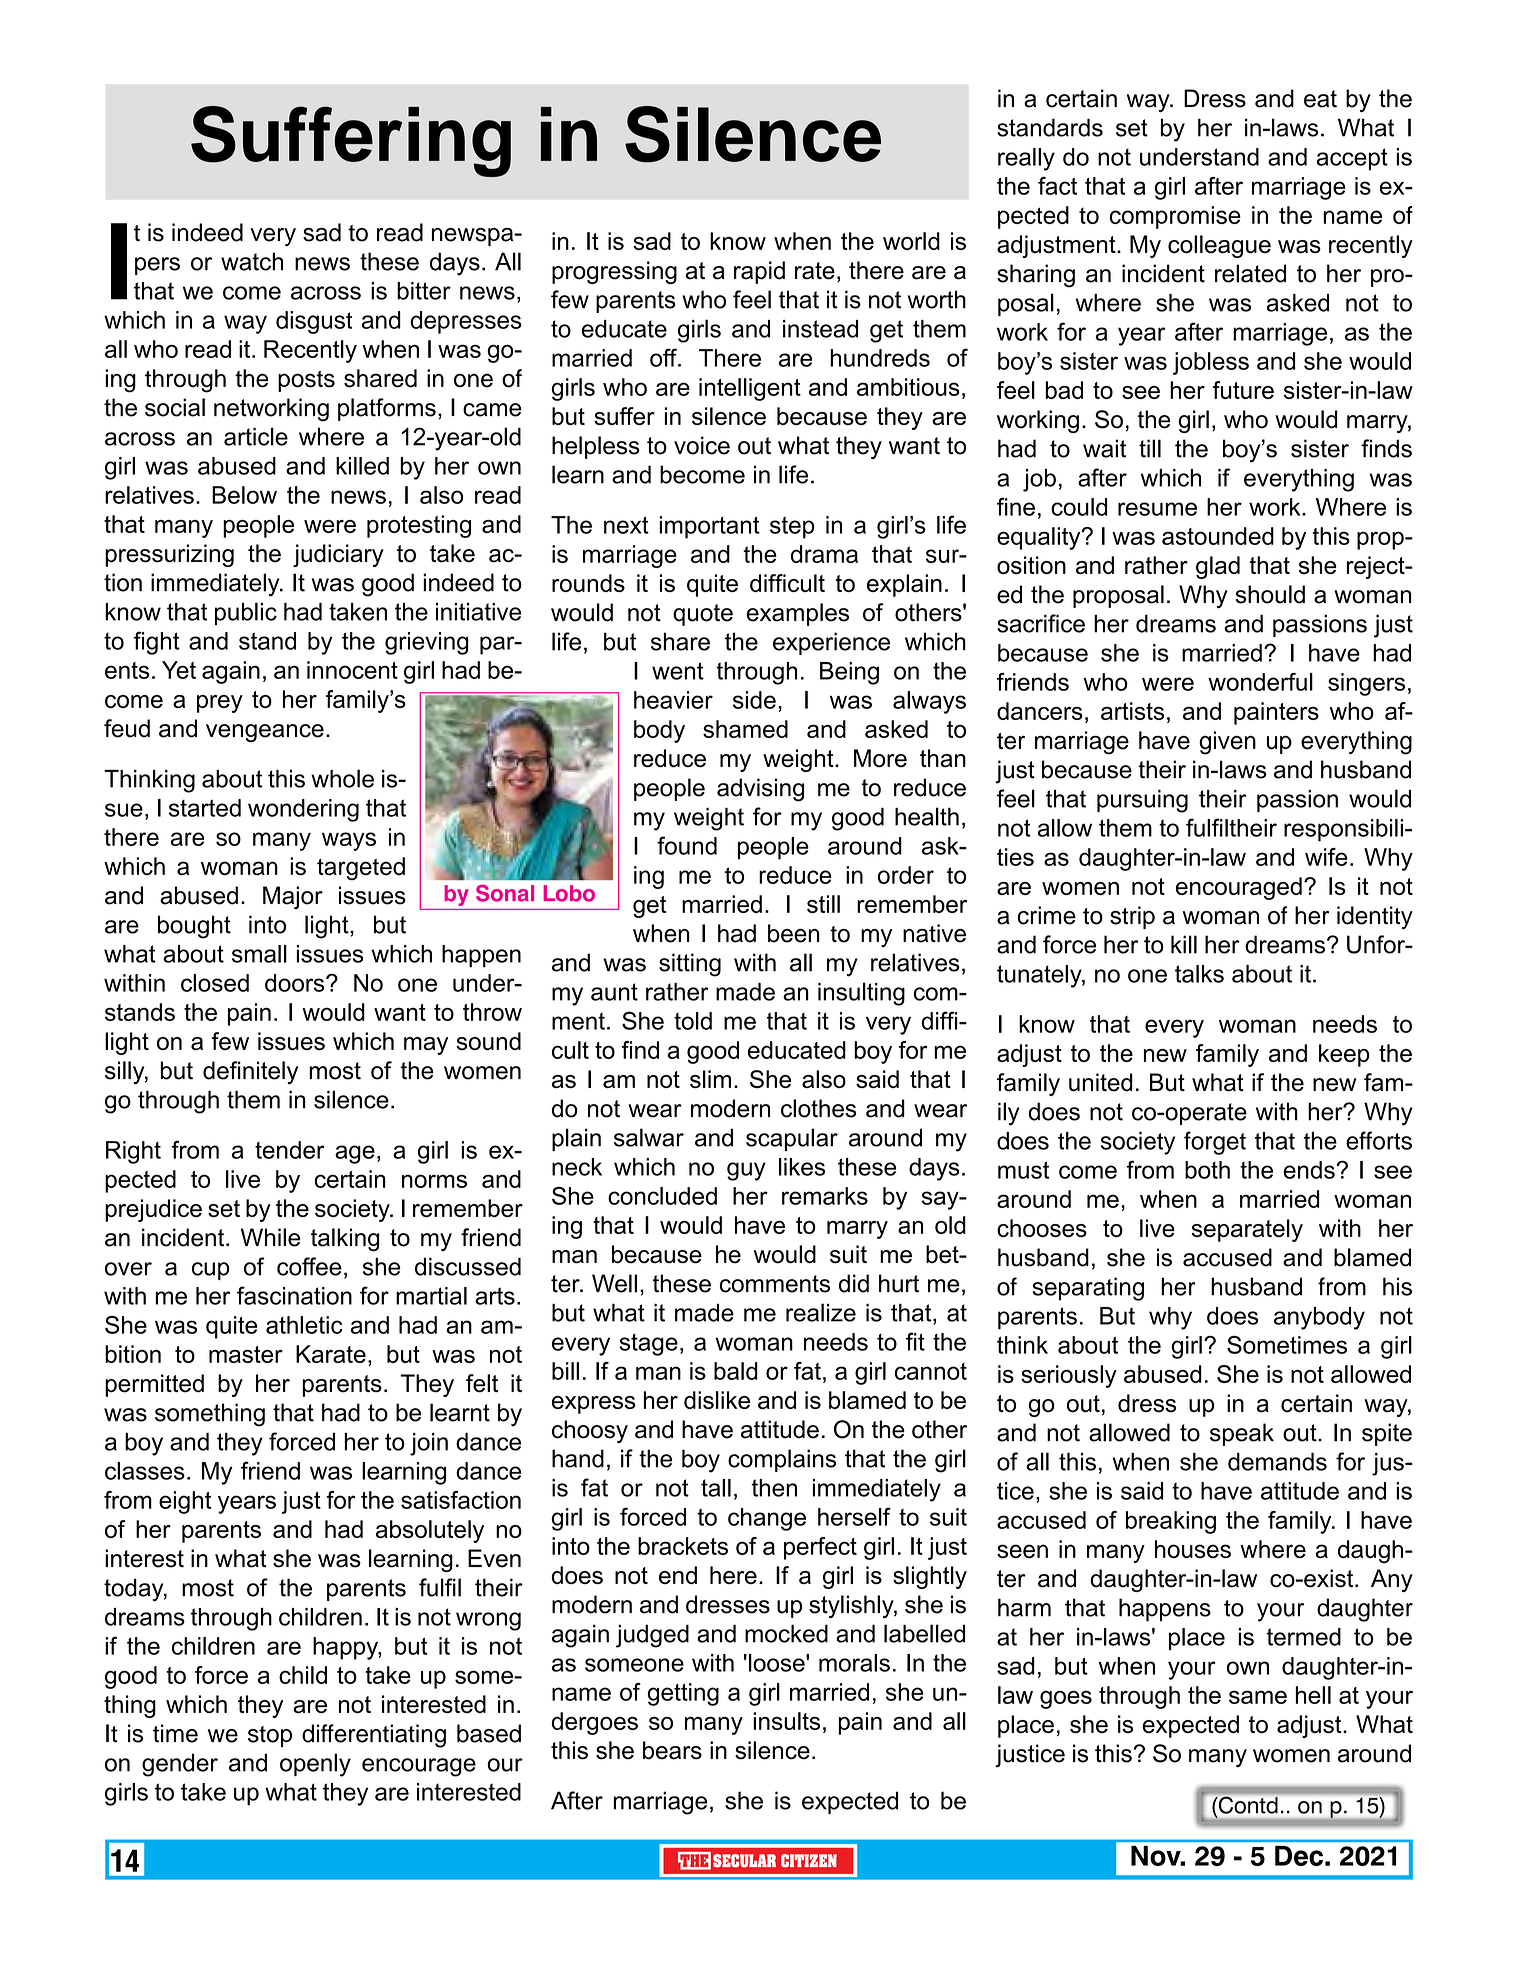 This screenshot has height=1965, width=1518. I want to click on realize, so click(821, 1312).
